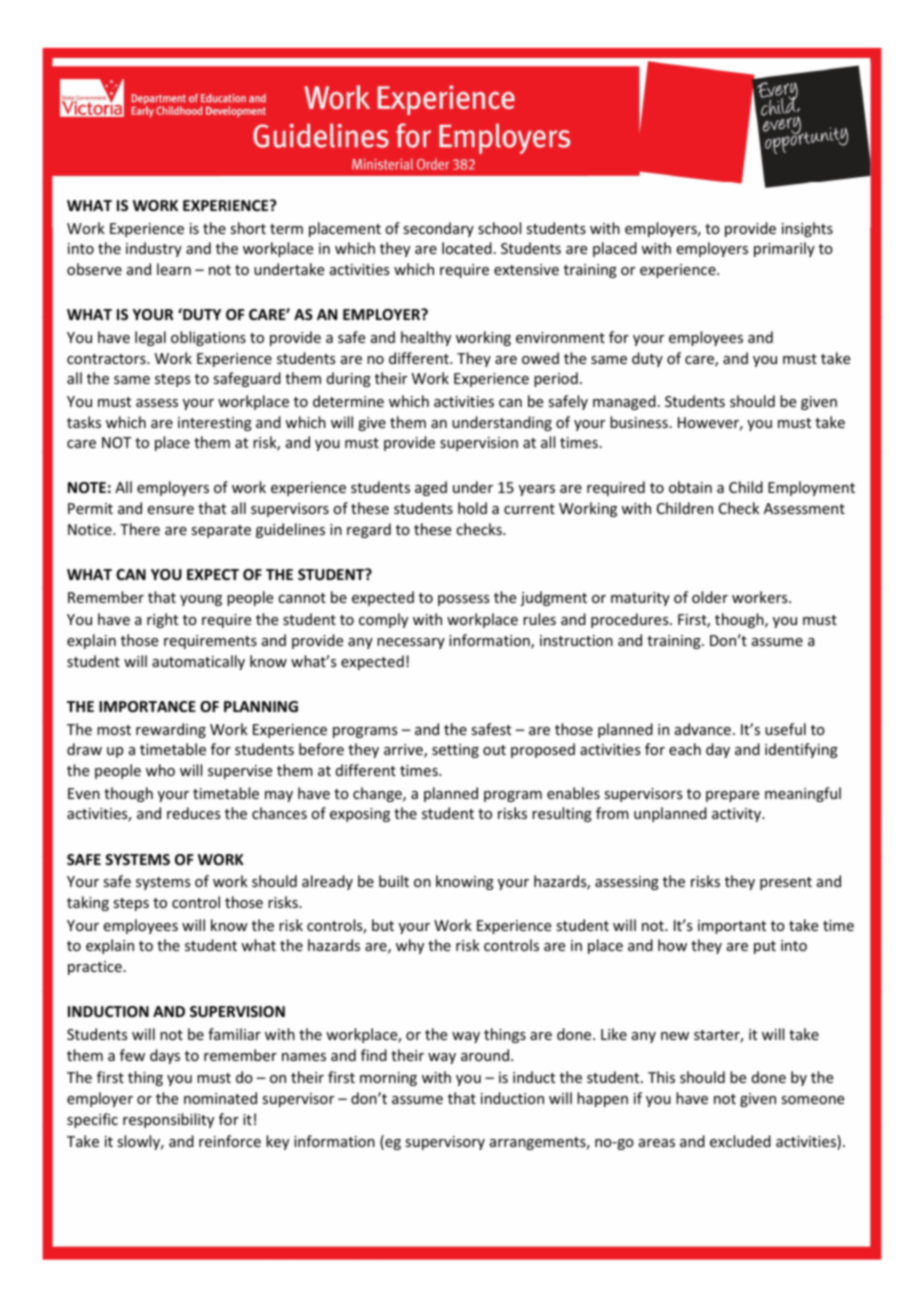 The width and height of the image is (924, 1308). What do you see at coordinates (784, 249) in the image?
I see `primarily` at bounding box center [784, 249].
